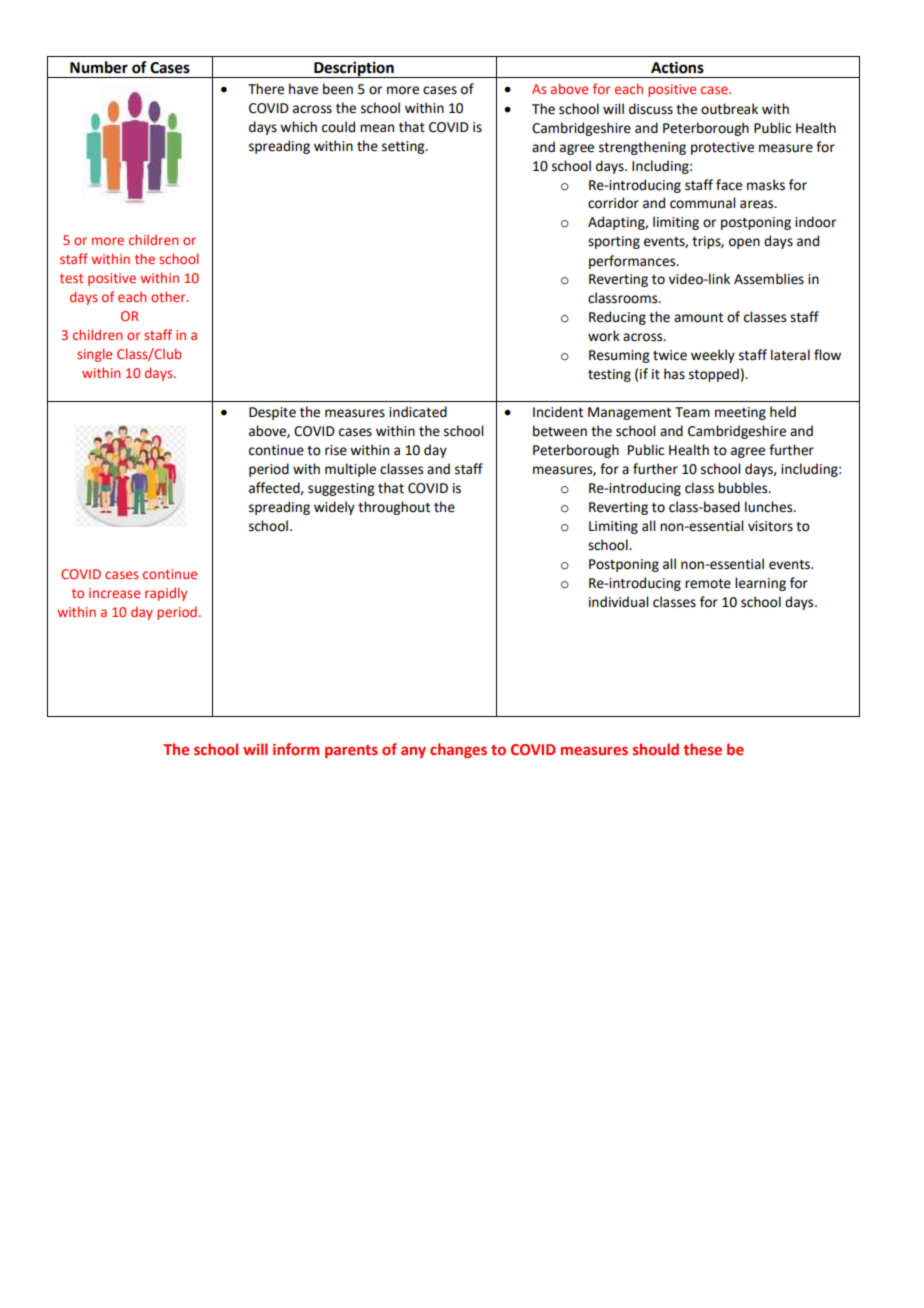  I want to click on There, so click(266, 89).
